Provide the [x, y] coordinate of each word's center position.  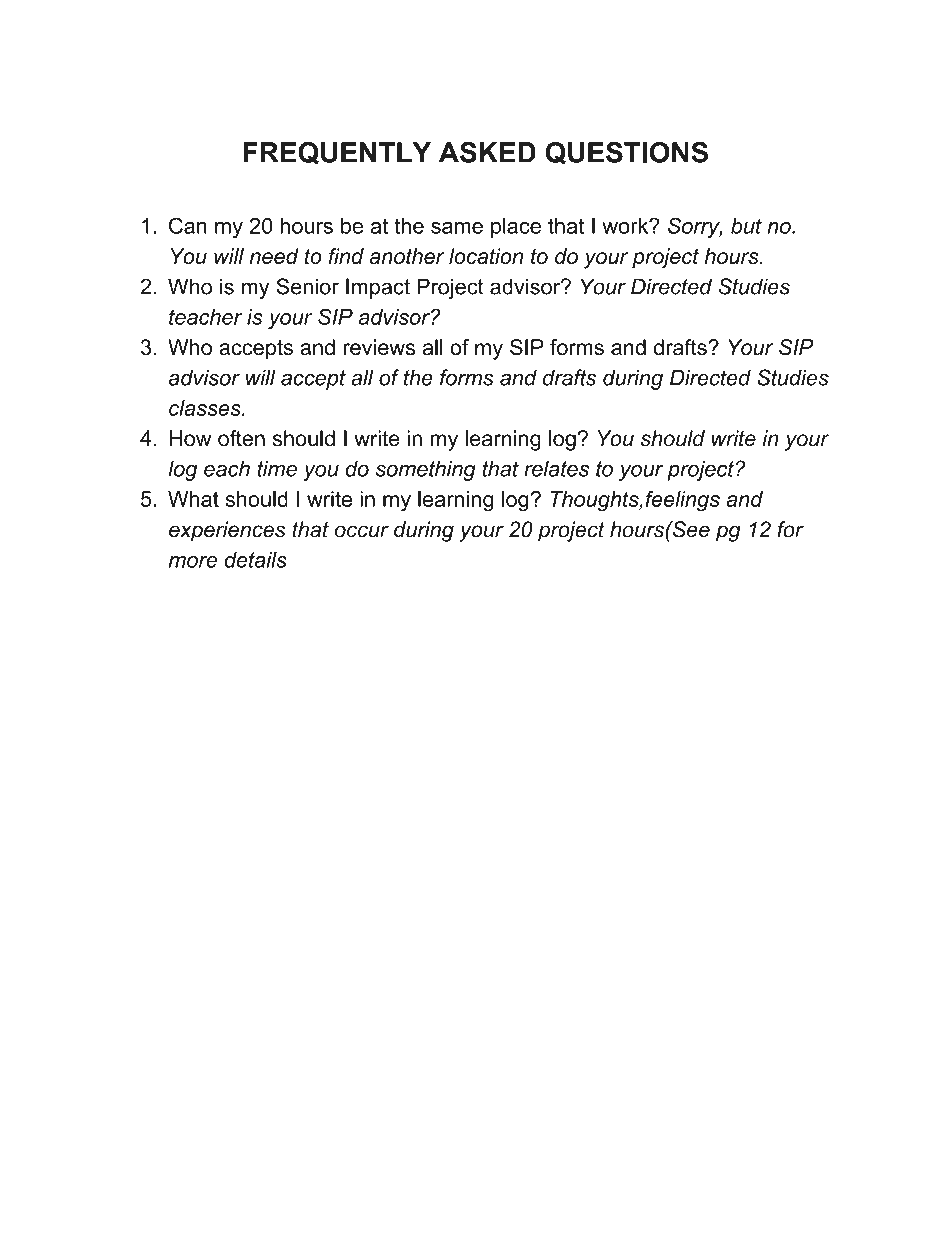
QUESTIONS [626, 153]
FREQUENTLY [337, 153]
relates [556, 468]
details [255, 560]
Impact [378, 288]
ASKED [487, 152]
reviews [379, 347]
